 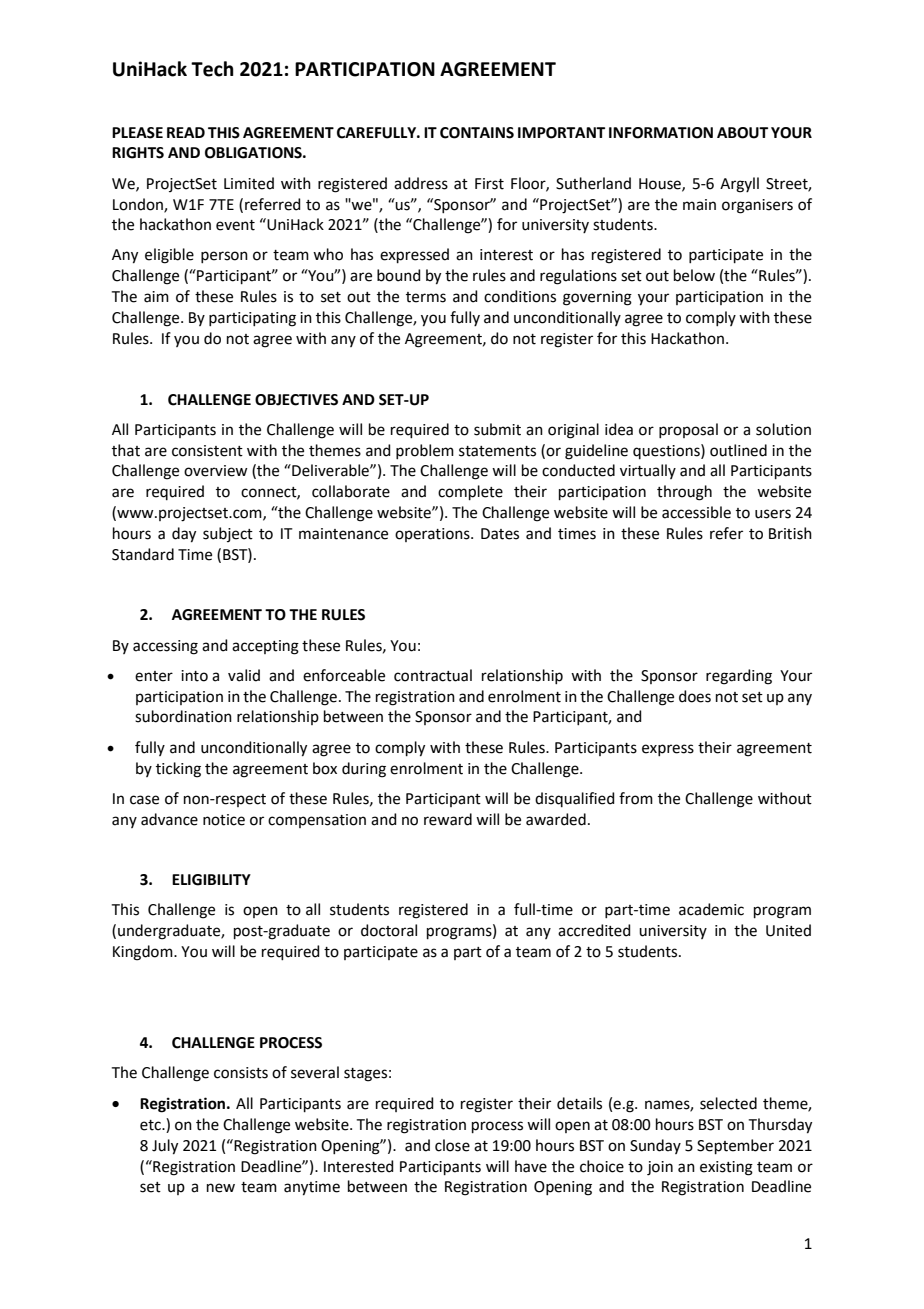 I want to click on July, so click(x=165, y=1147).
